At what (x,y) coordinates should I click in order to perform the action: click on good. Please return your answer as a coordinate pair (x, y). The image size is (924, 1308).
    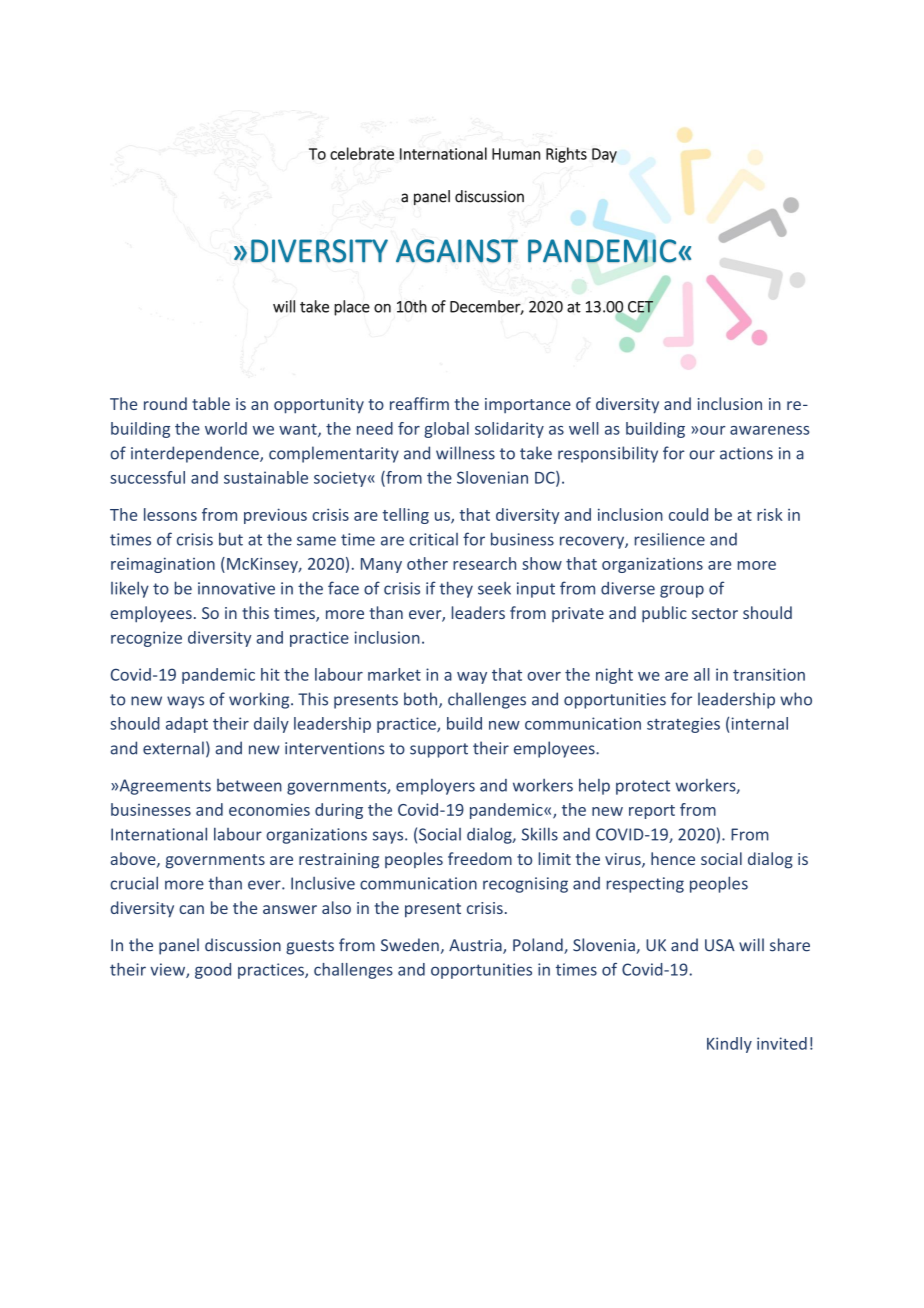
    Looking at the image, I should click on (213, 971).
